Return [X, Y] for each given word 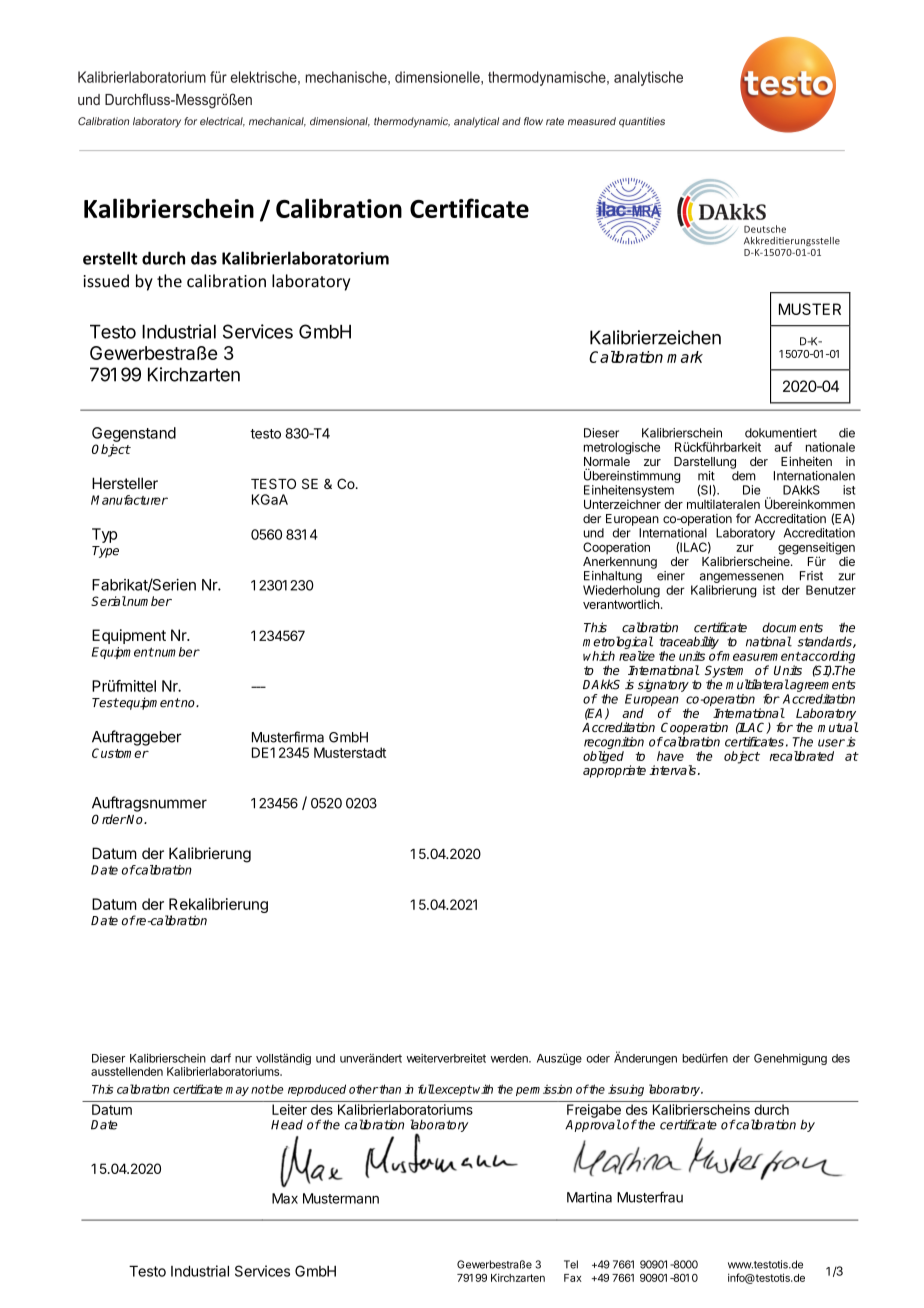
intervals [672, 770]
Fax [573, 1278]
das [204, 258]
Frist [811, 576]
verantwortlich [621, 603]
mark [685, 357]
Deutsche [765, 229]
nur [243, 1059]
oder [598, 1058]
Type [105, 552]
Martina [589, 1197]
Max [285, 1198]
